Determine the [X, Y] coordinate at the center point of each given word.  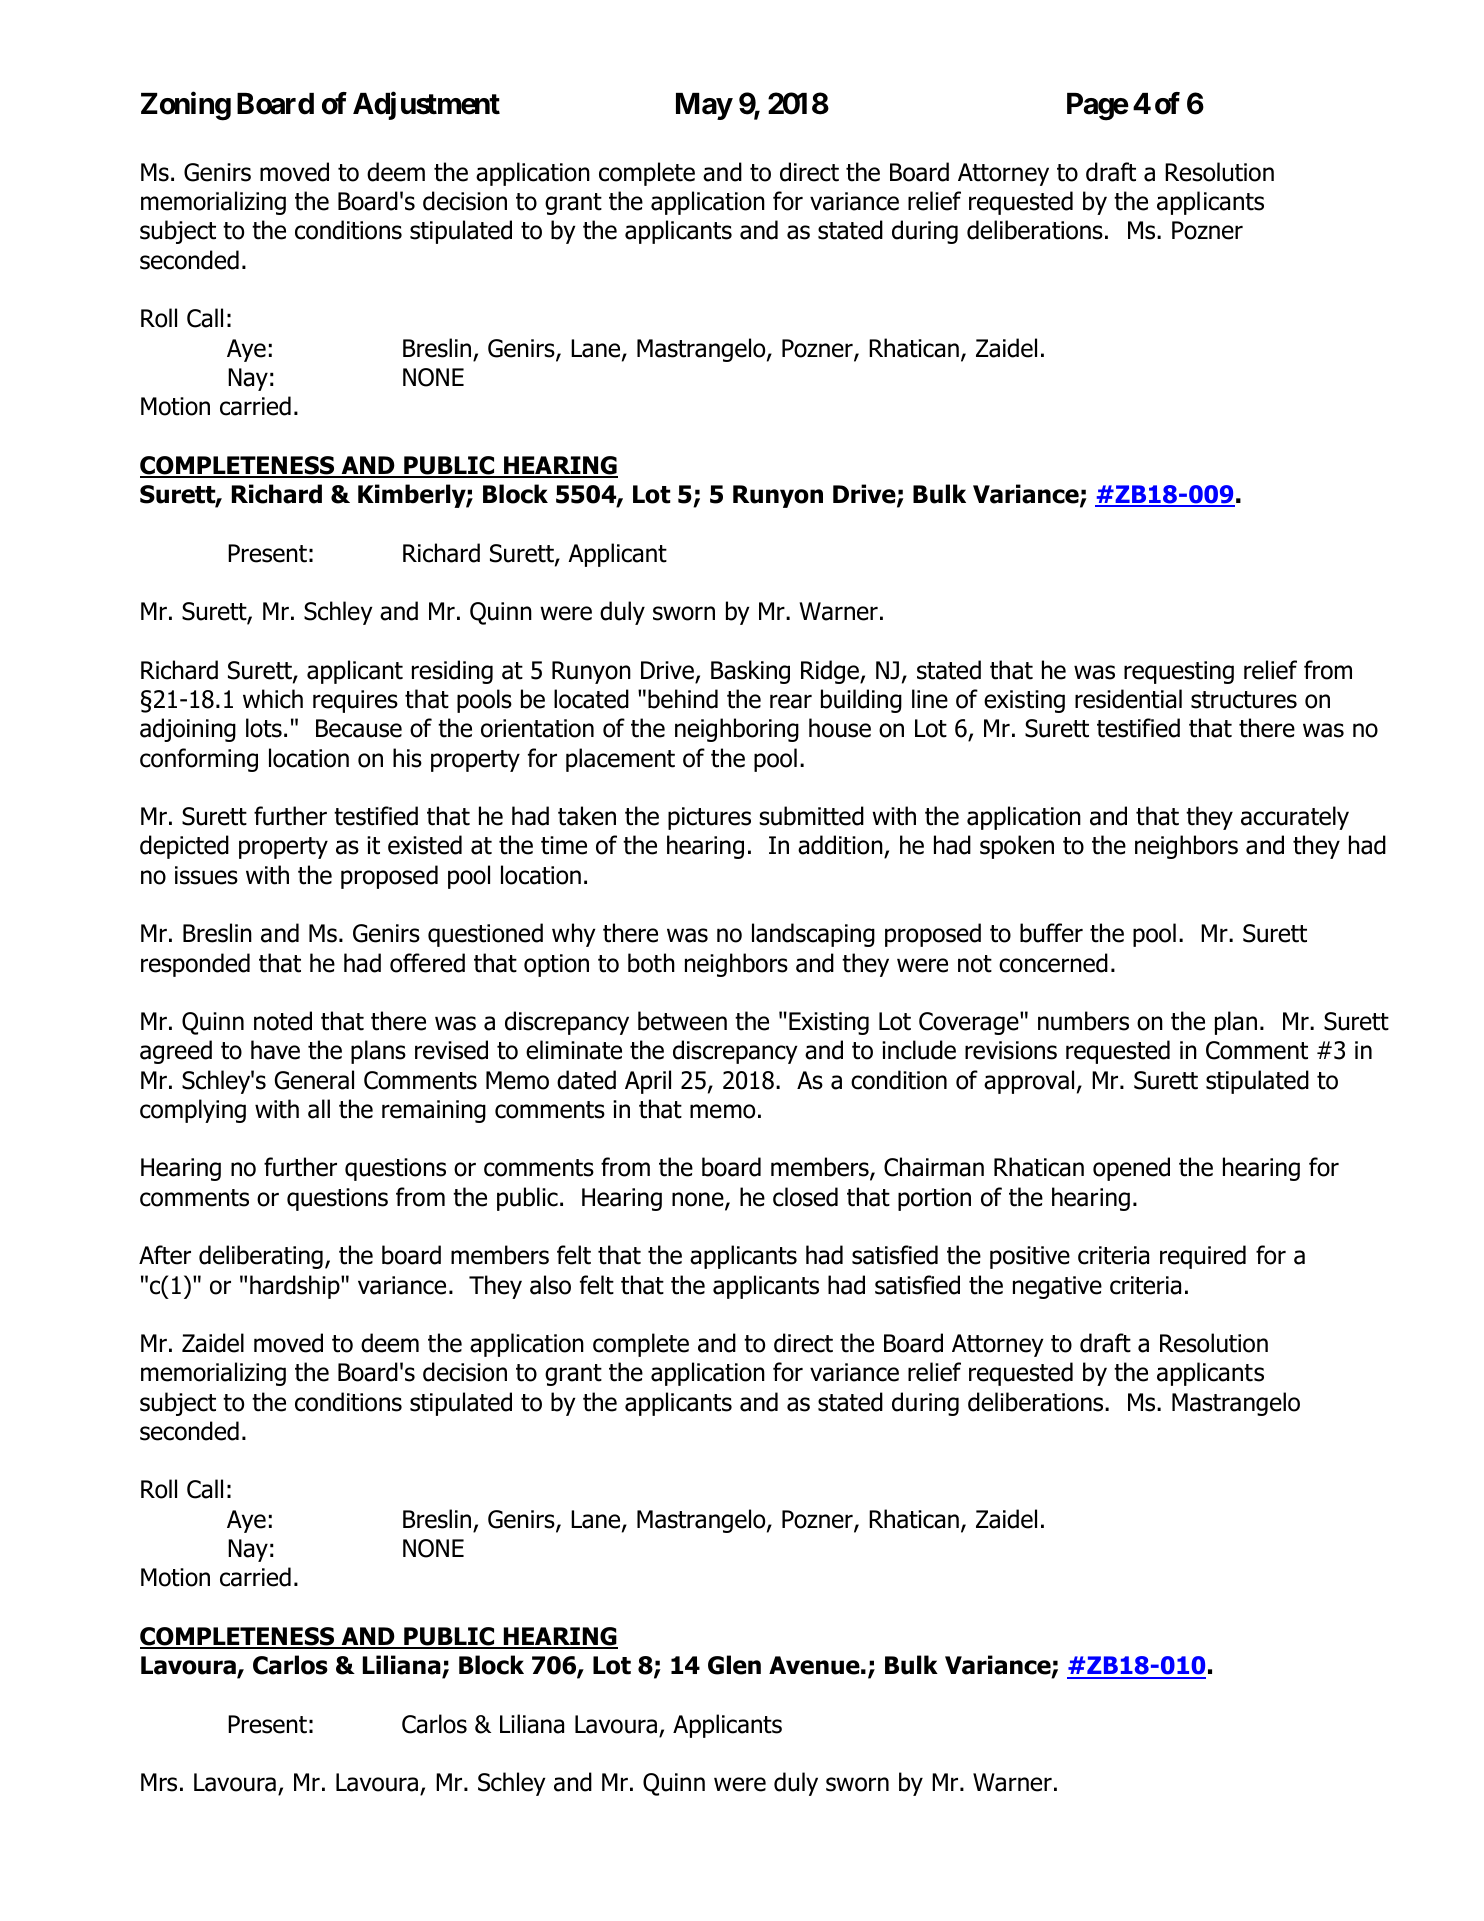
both [651, 963]
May [704, 106]
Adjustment [426, 106]
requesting [1179, 672]
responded [195, 965]
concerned [1053, 963]
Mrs [159, 1782]
